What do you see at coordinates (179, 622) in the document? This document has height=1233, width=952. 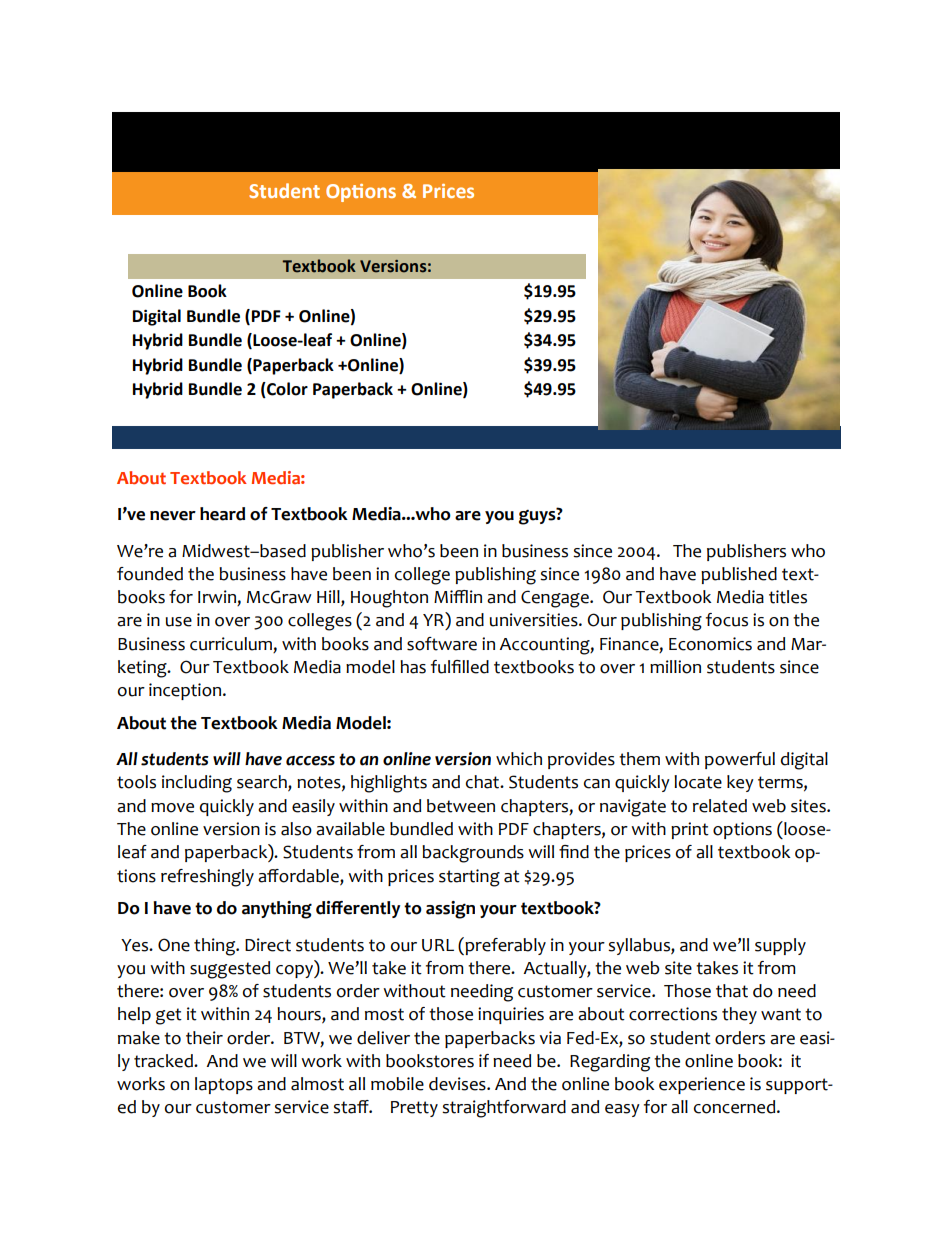 I see `use` at bounding box center [179, 622].
